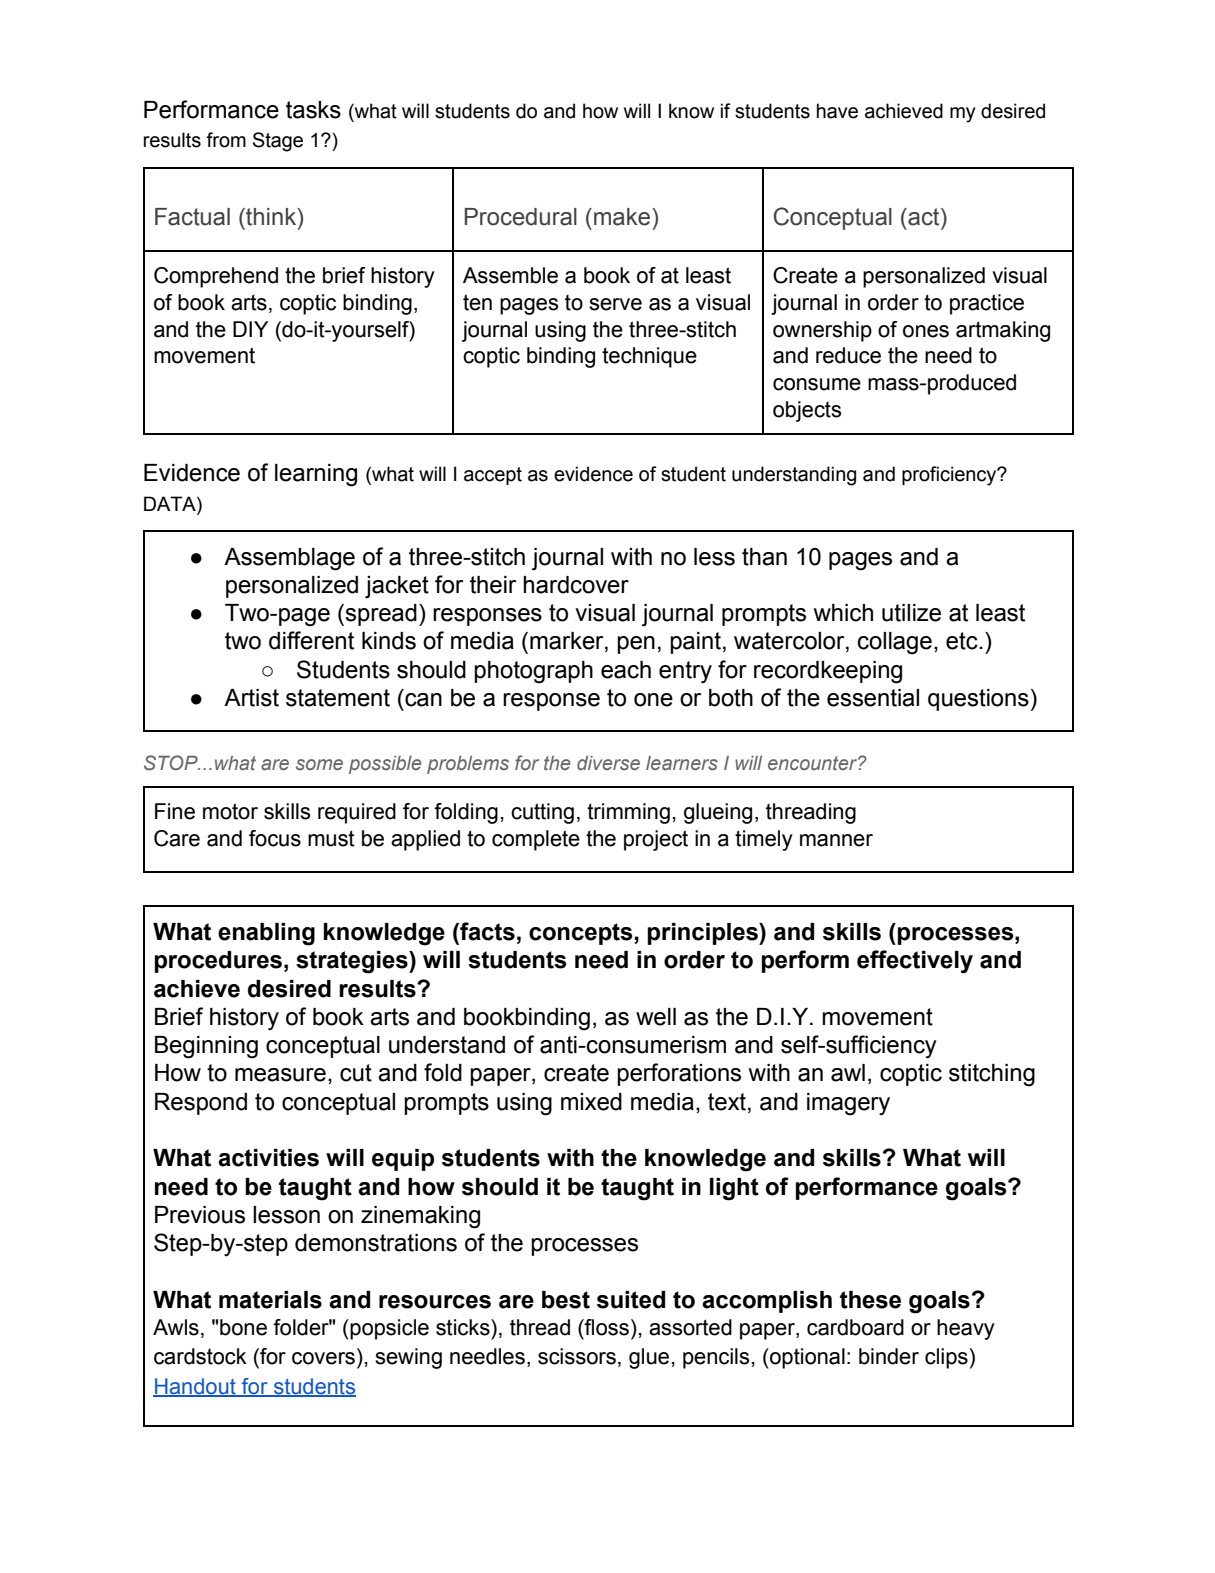 The image size is (1215, 1573). Describe the element at coordinates (915, 962) in the document. I see `effectively` at that location.
